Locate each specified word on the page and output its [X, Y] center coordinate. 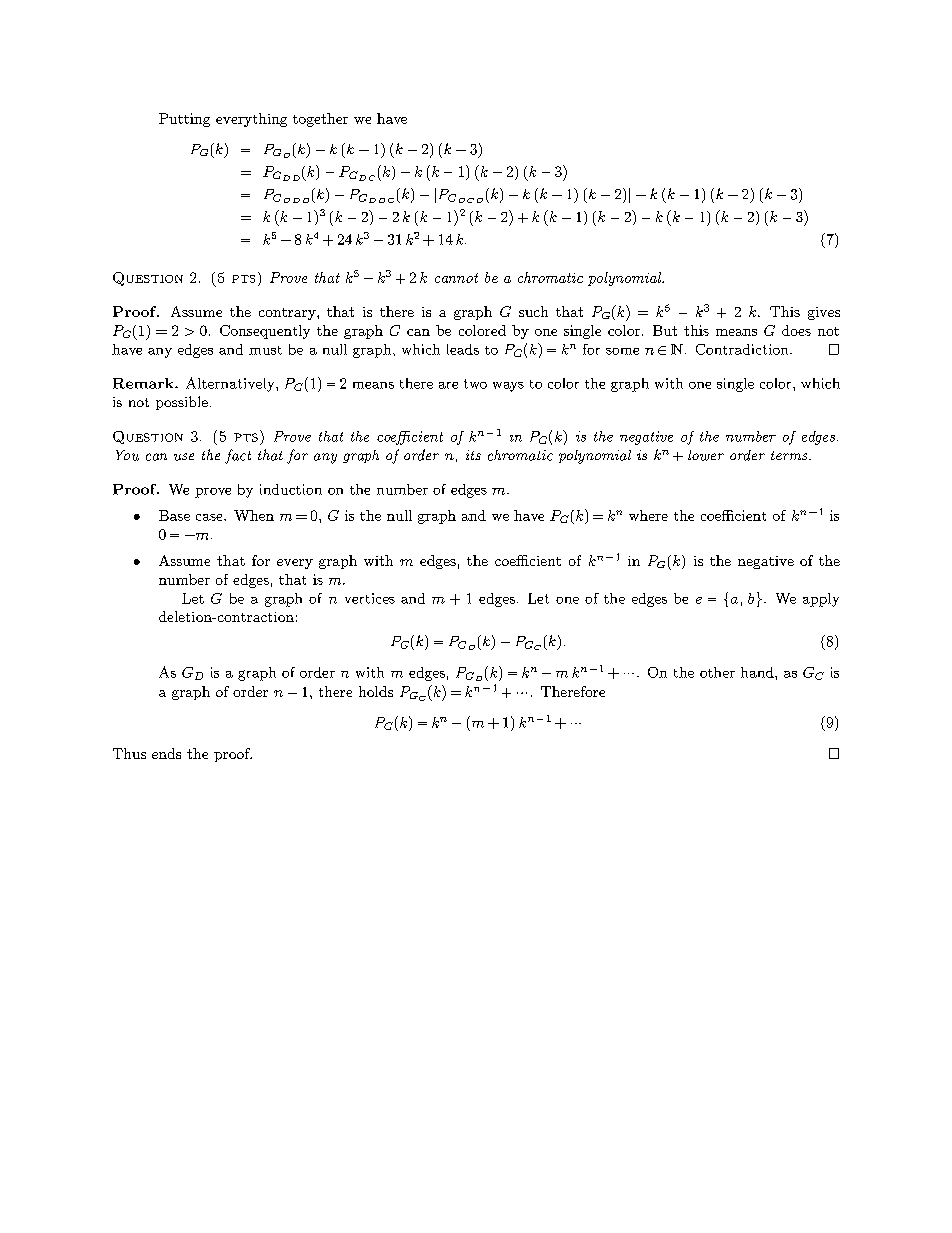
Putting [184, 120]
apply [821, 600]
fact [238, 456]
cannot [456, 278]
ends [166, 753]
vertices [370, 598]
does [796, 330]
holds [376, 691]
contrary [288, 314]
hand [758, 672]
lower [706, 455]
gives [824, 313]
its [473, 455]
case [210, 517]
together [320, 120]
